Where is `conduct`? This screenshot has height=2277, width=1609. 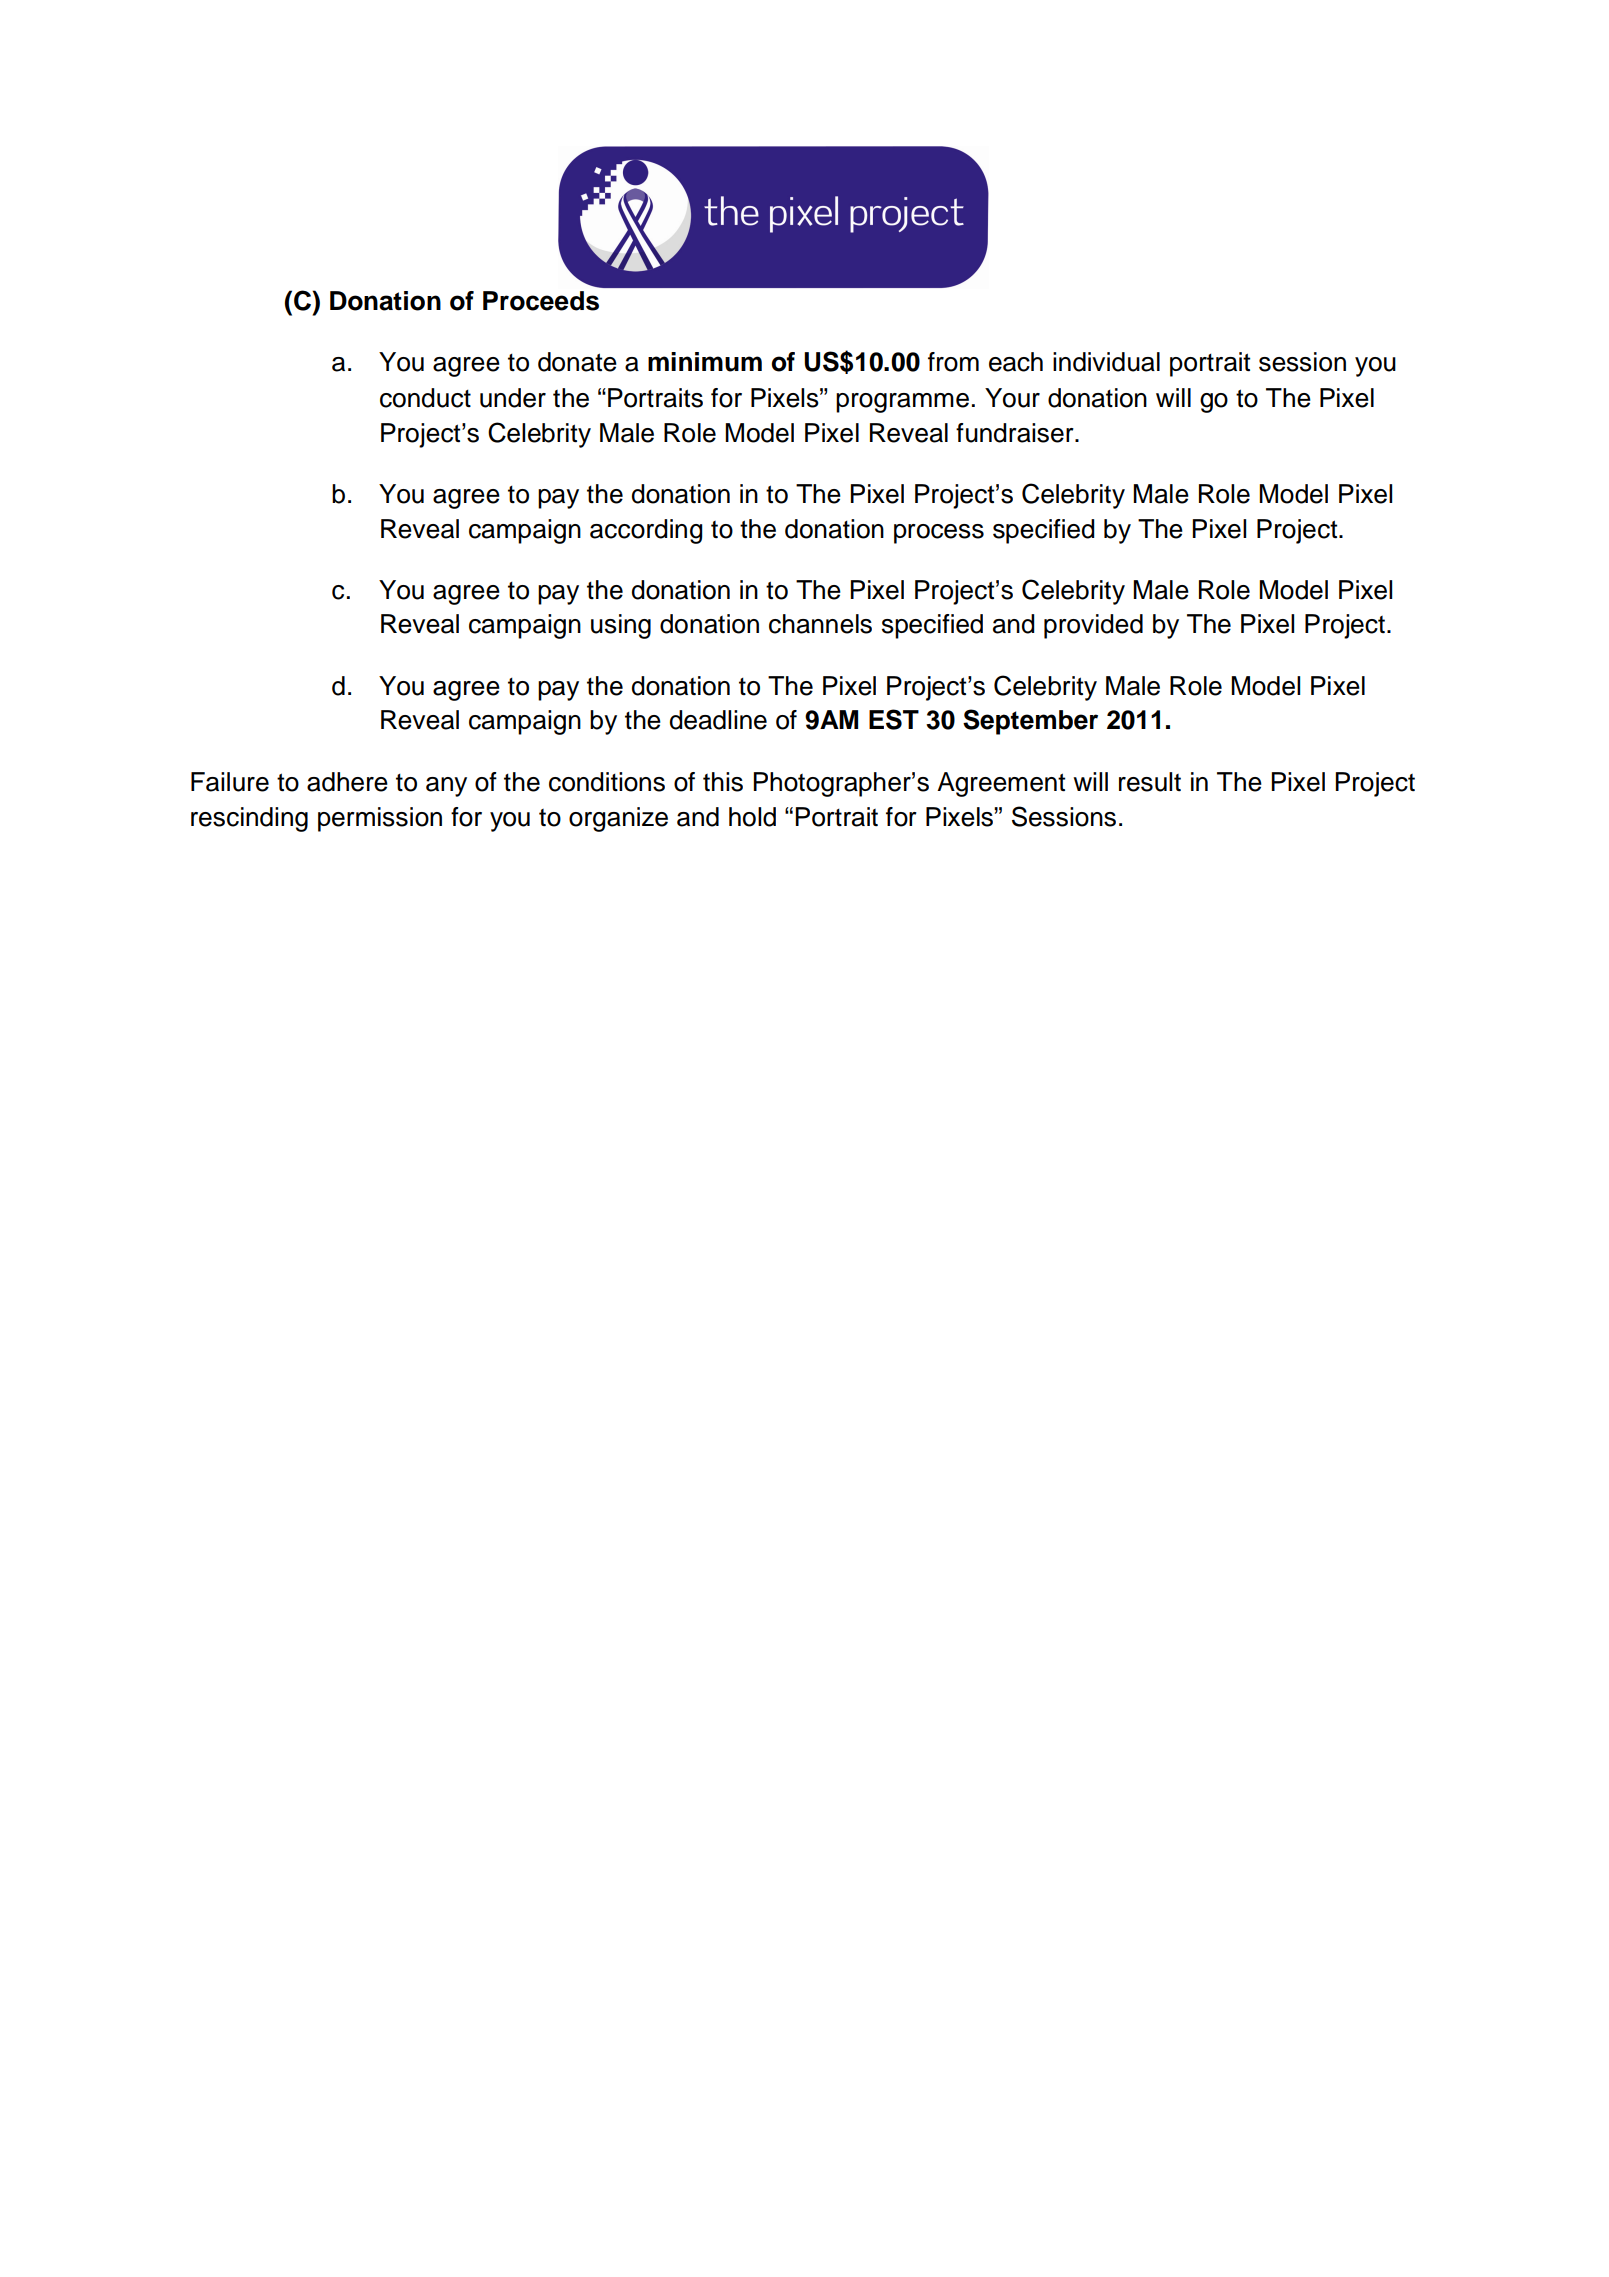 conduct is located at coordinates (425, 398).
